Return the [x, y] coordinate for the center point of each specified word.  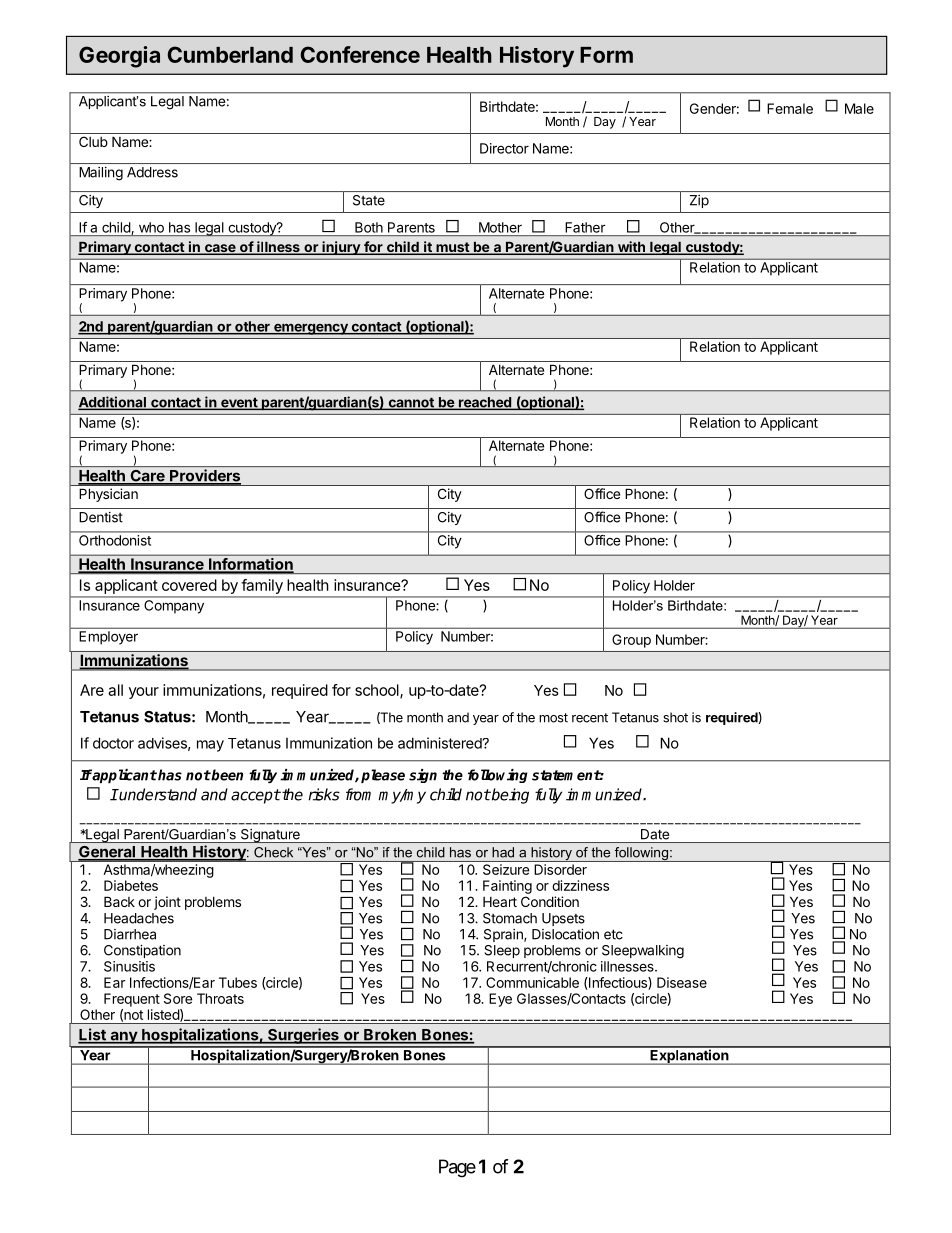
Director [504, 148]
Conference [360, 54]
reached [485, 403]
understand [157, 794]
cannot [411, 403]
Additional [113, 403]
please [383, 776]
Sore [178, 998]
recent [590, 718]
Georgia [119, 57]
